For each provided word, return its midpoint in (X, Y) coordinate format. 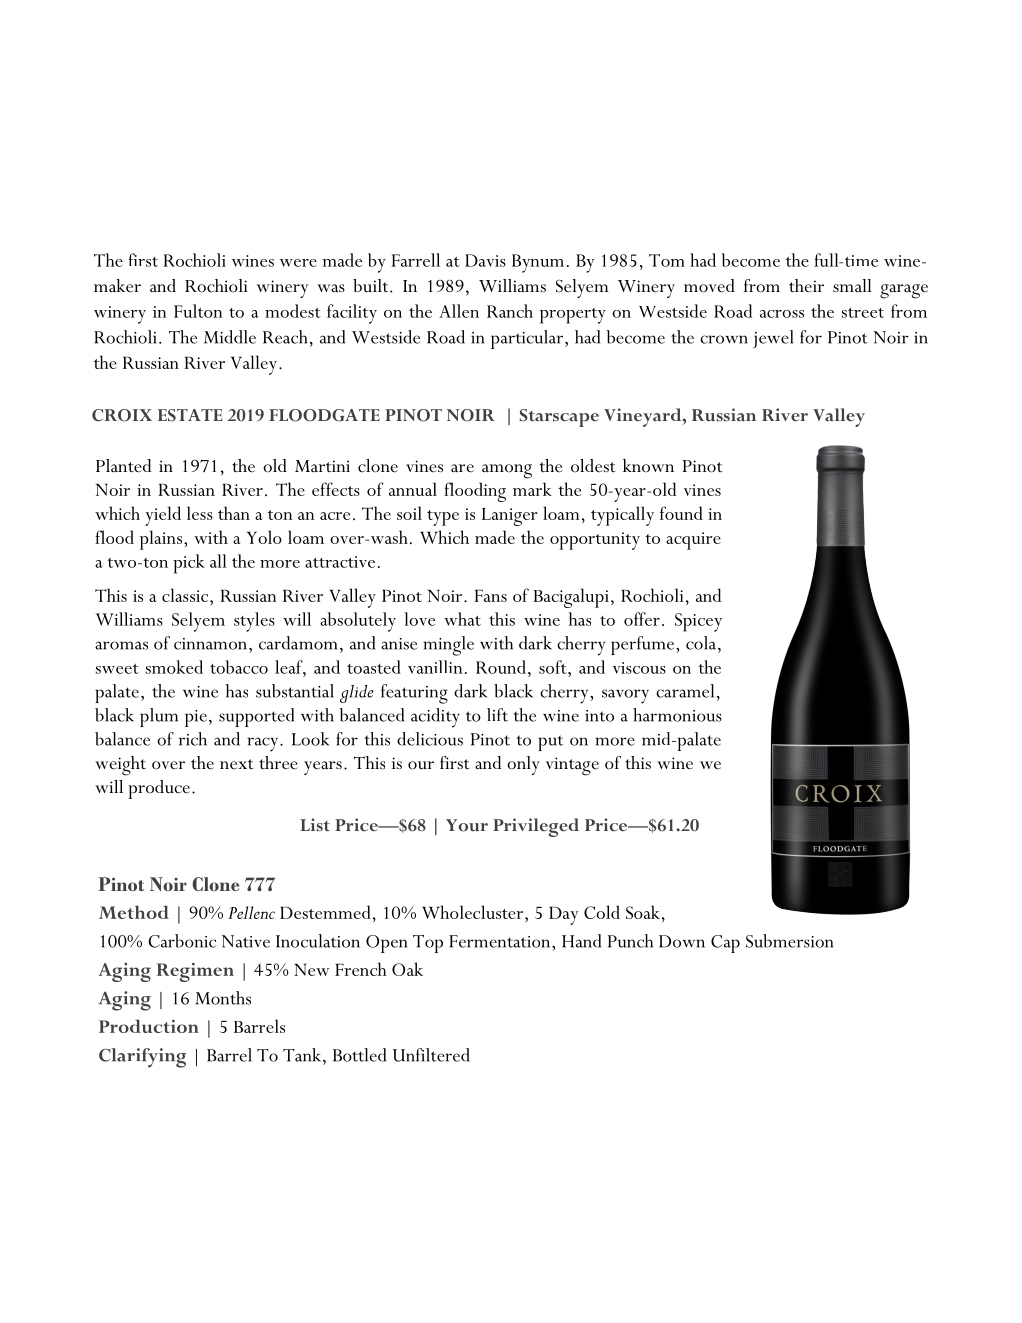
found (681, 513)
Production (149, 1026)
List (315, 825)
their (806, 286)
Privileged (536, 827)
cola (701, 643)
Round (501, 667)
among (507, 471)
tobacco (239, 667)
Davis (485, 260)
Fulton (198, 311)
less (200, 513)
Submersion (790, 941)
